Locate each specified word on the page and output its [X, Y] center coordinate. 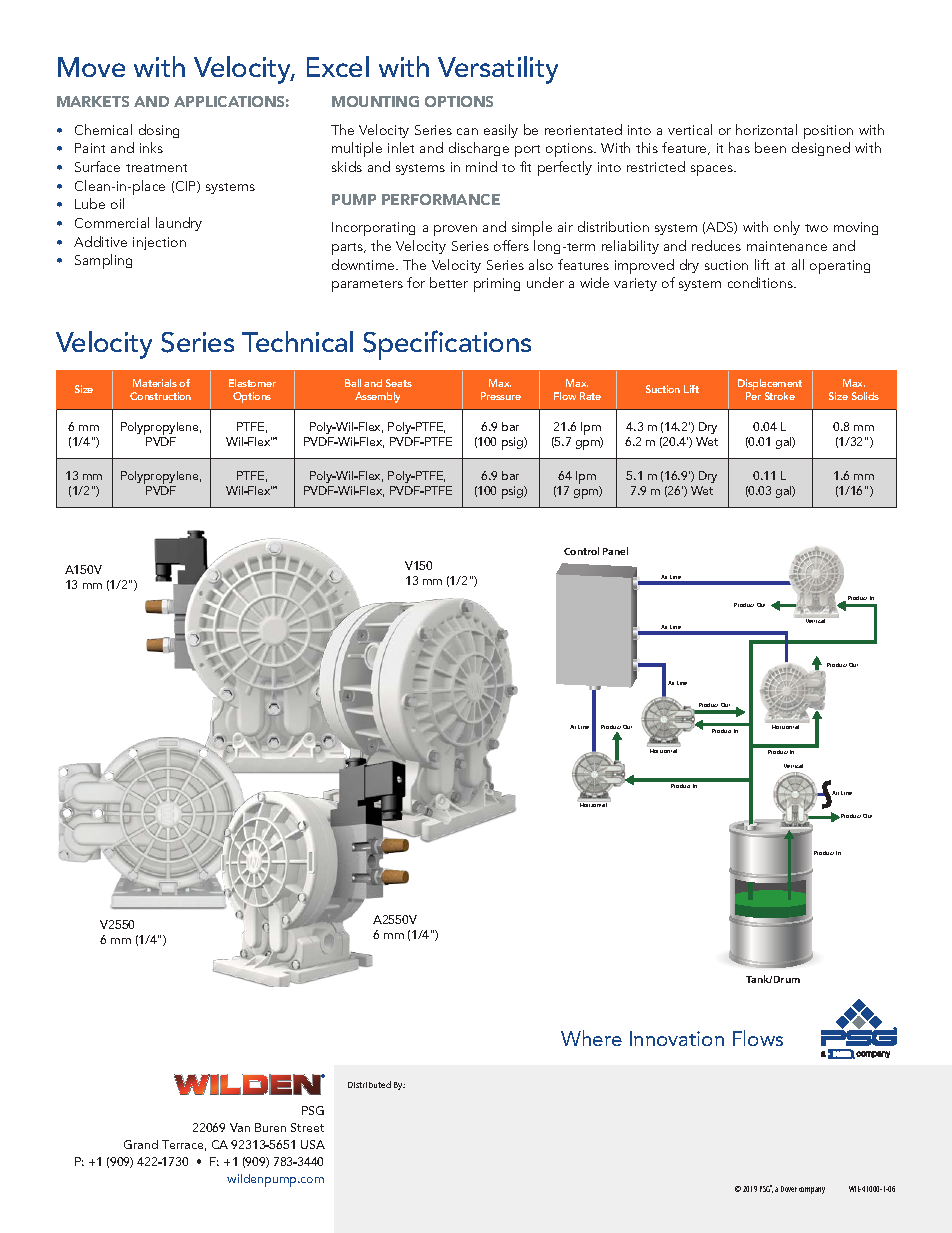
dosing [159, 131]
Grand [141, 1144]
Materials [155, 383]
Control [581, 551]
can [467, 131]
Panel [615, 551]
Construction [160, 396]
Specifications [447, 345]
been [770, 147]
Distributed [369, 1084]
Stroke [780, 396]
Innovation [677, 1038]
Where [591, 1038]
